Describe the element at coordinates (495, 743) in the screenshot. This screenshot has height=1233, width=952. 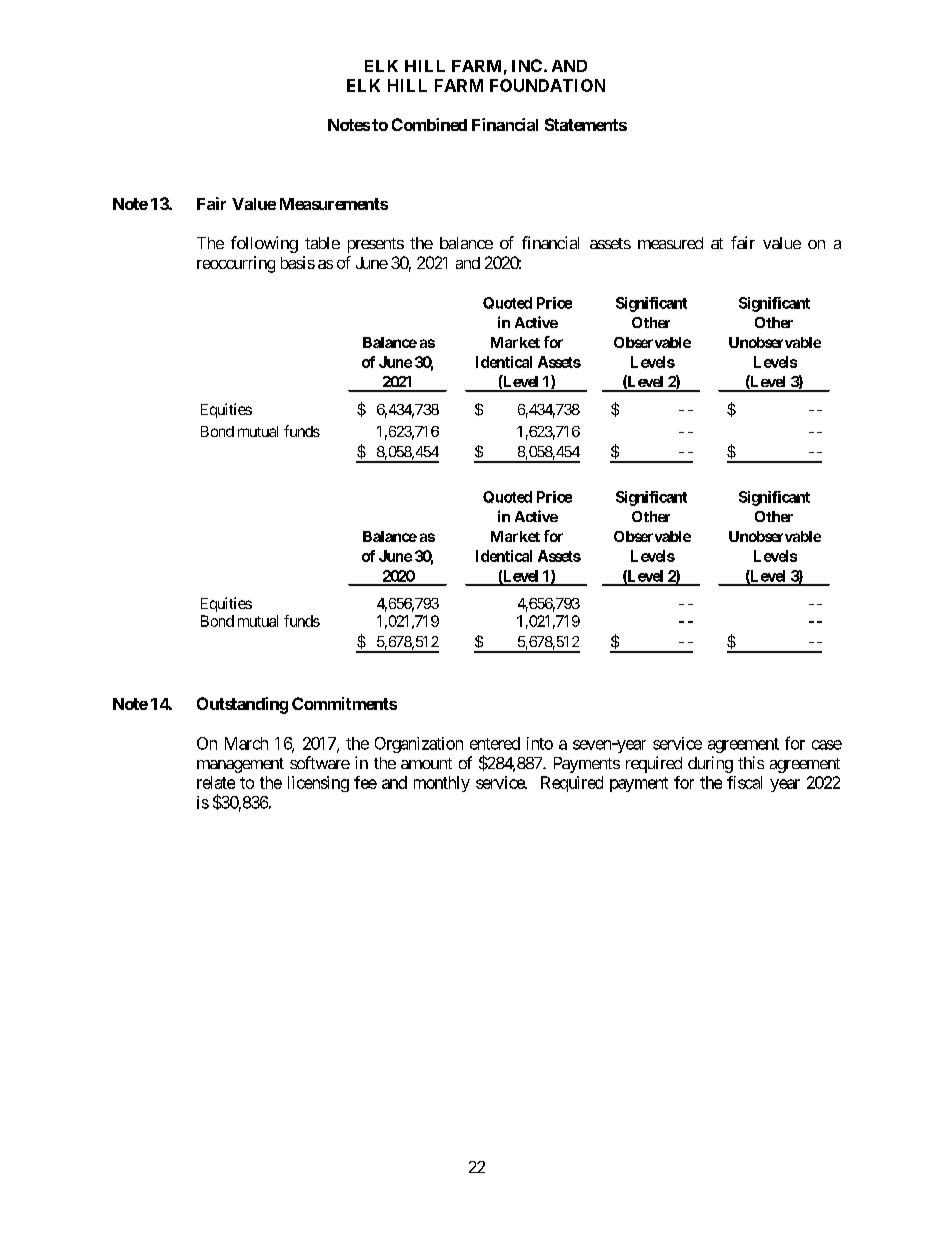
I see `entered` at that location.
